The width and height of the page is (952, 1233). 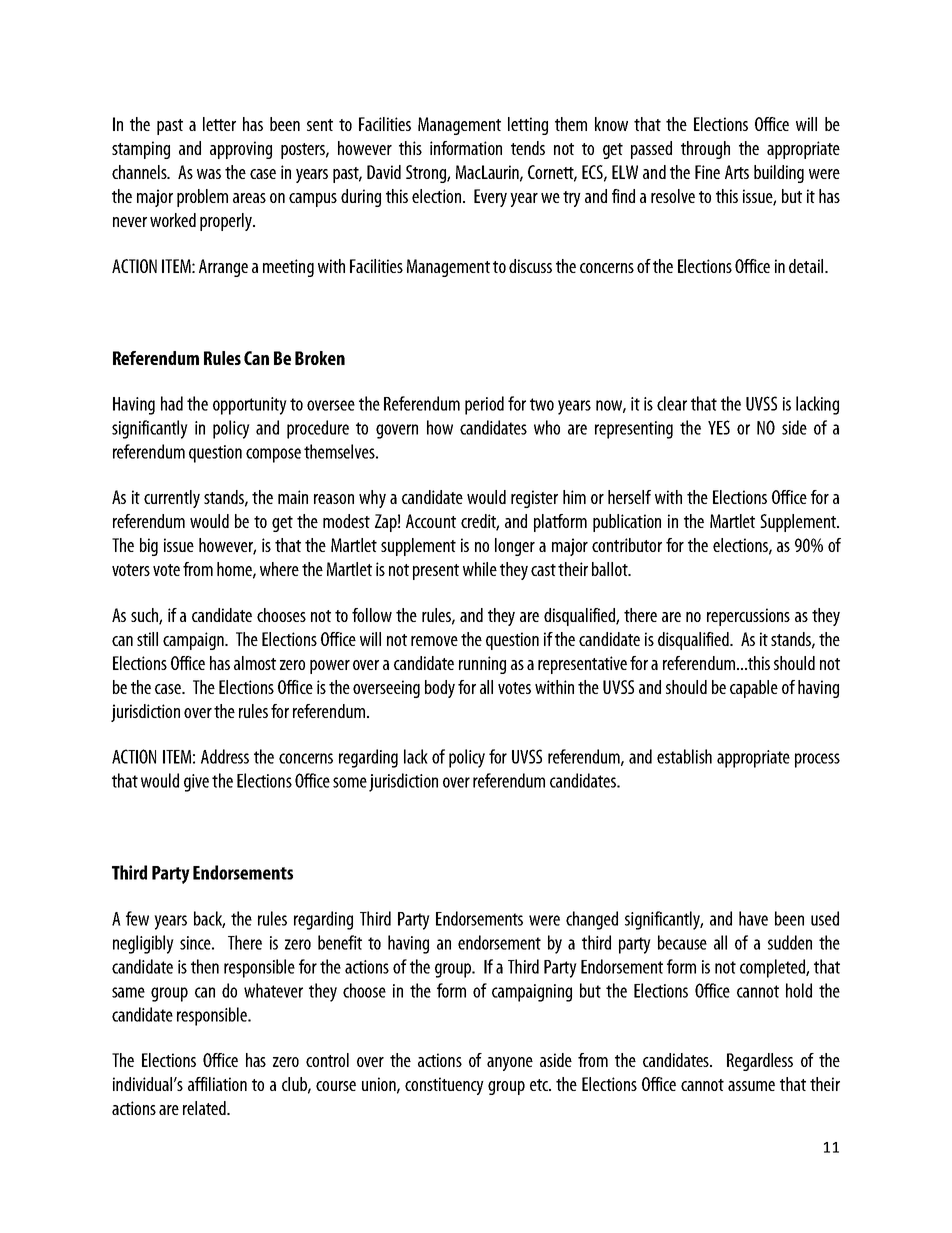 What do you see at coordinates (209, 174) in the page?
I see `was` at bounding box center [209, 174].
